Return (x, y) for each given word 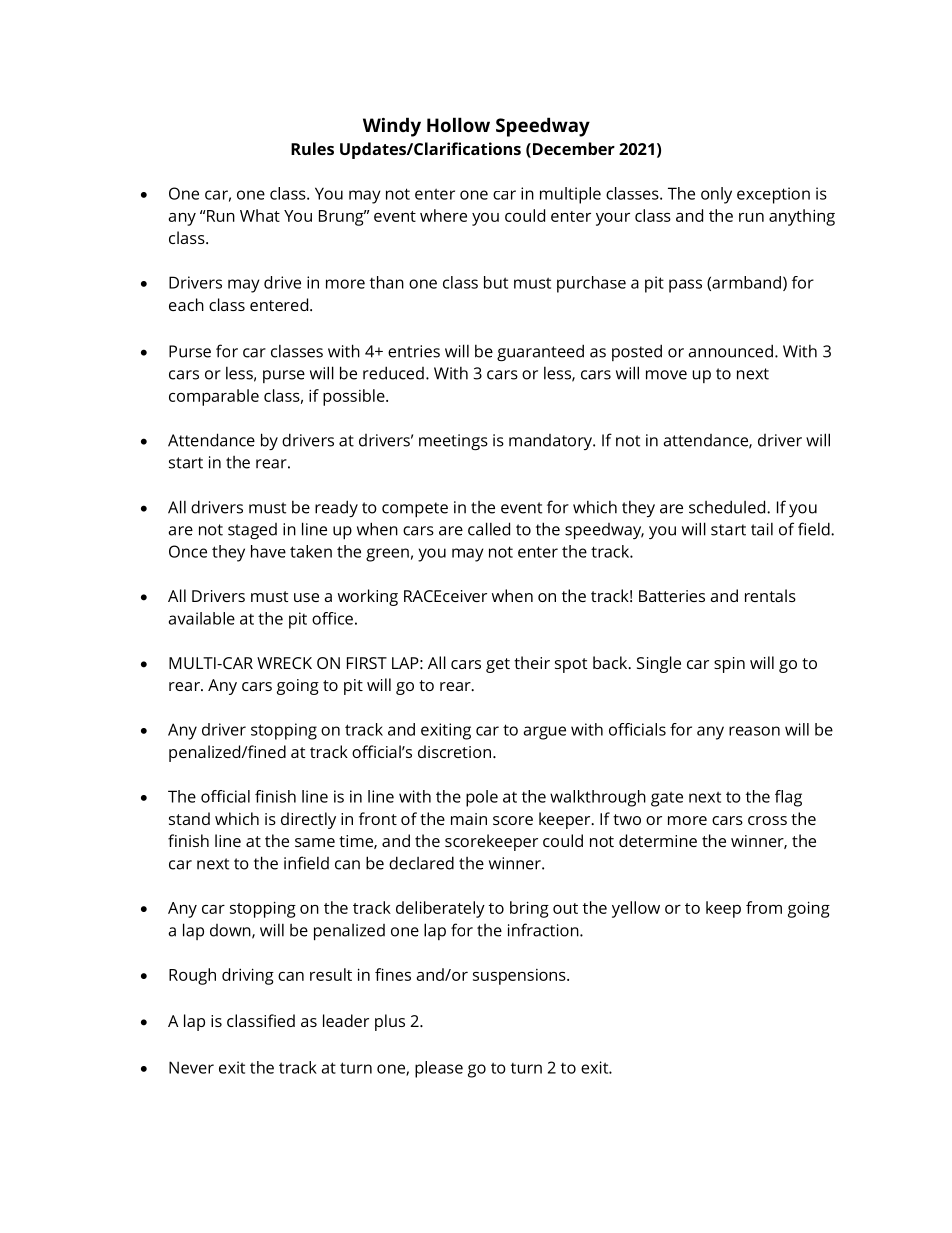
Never (191, 1067)
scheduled (728, 507)
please (439, 1069)
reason (754, 731)
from (764, 907)
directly (308, 820)
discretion (454, 751)
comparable (214, 397)
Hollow (458, 124)
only (716, 195)
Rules (312, 148)
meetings (453, 442)
